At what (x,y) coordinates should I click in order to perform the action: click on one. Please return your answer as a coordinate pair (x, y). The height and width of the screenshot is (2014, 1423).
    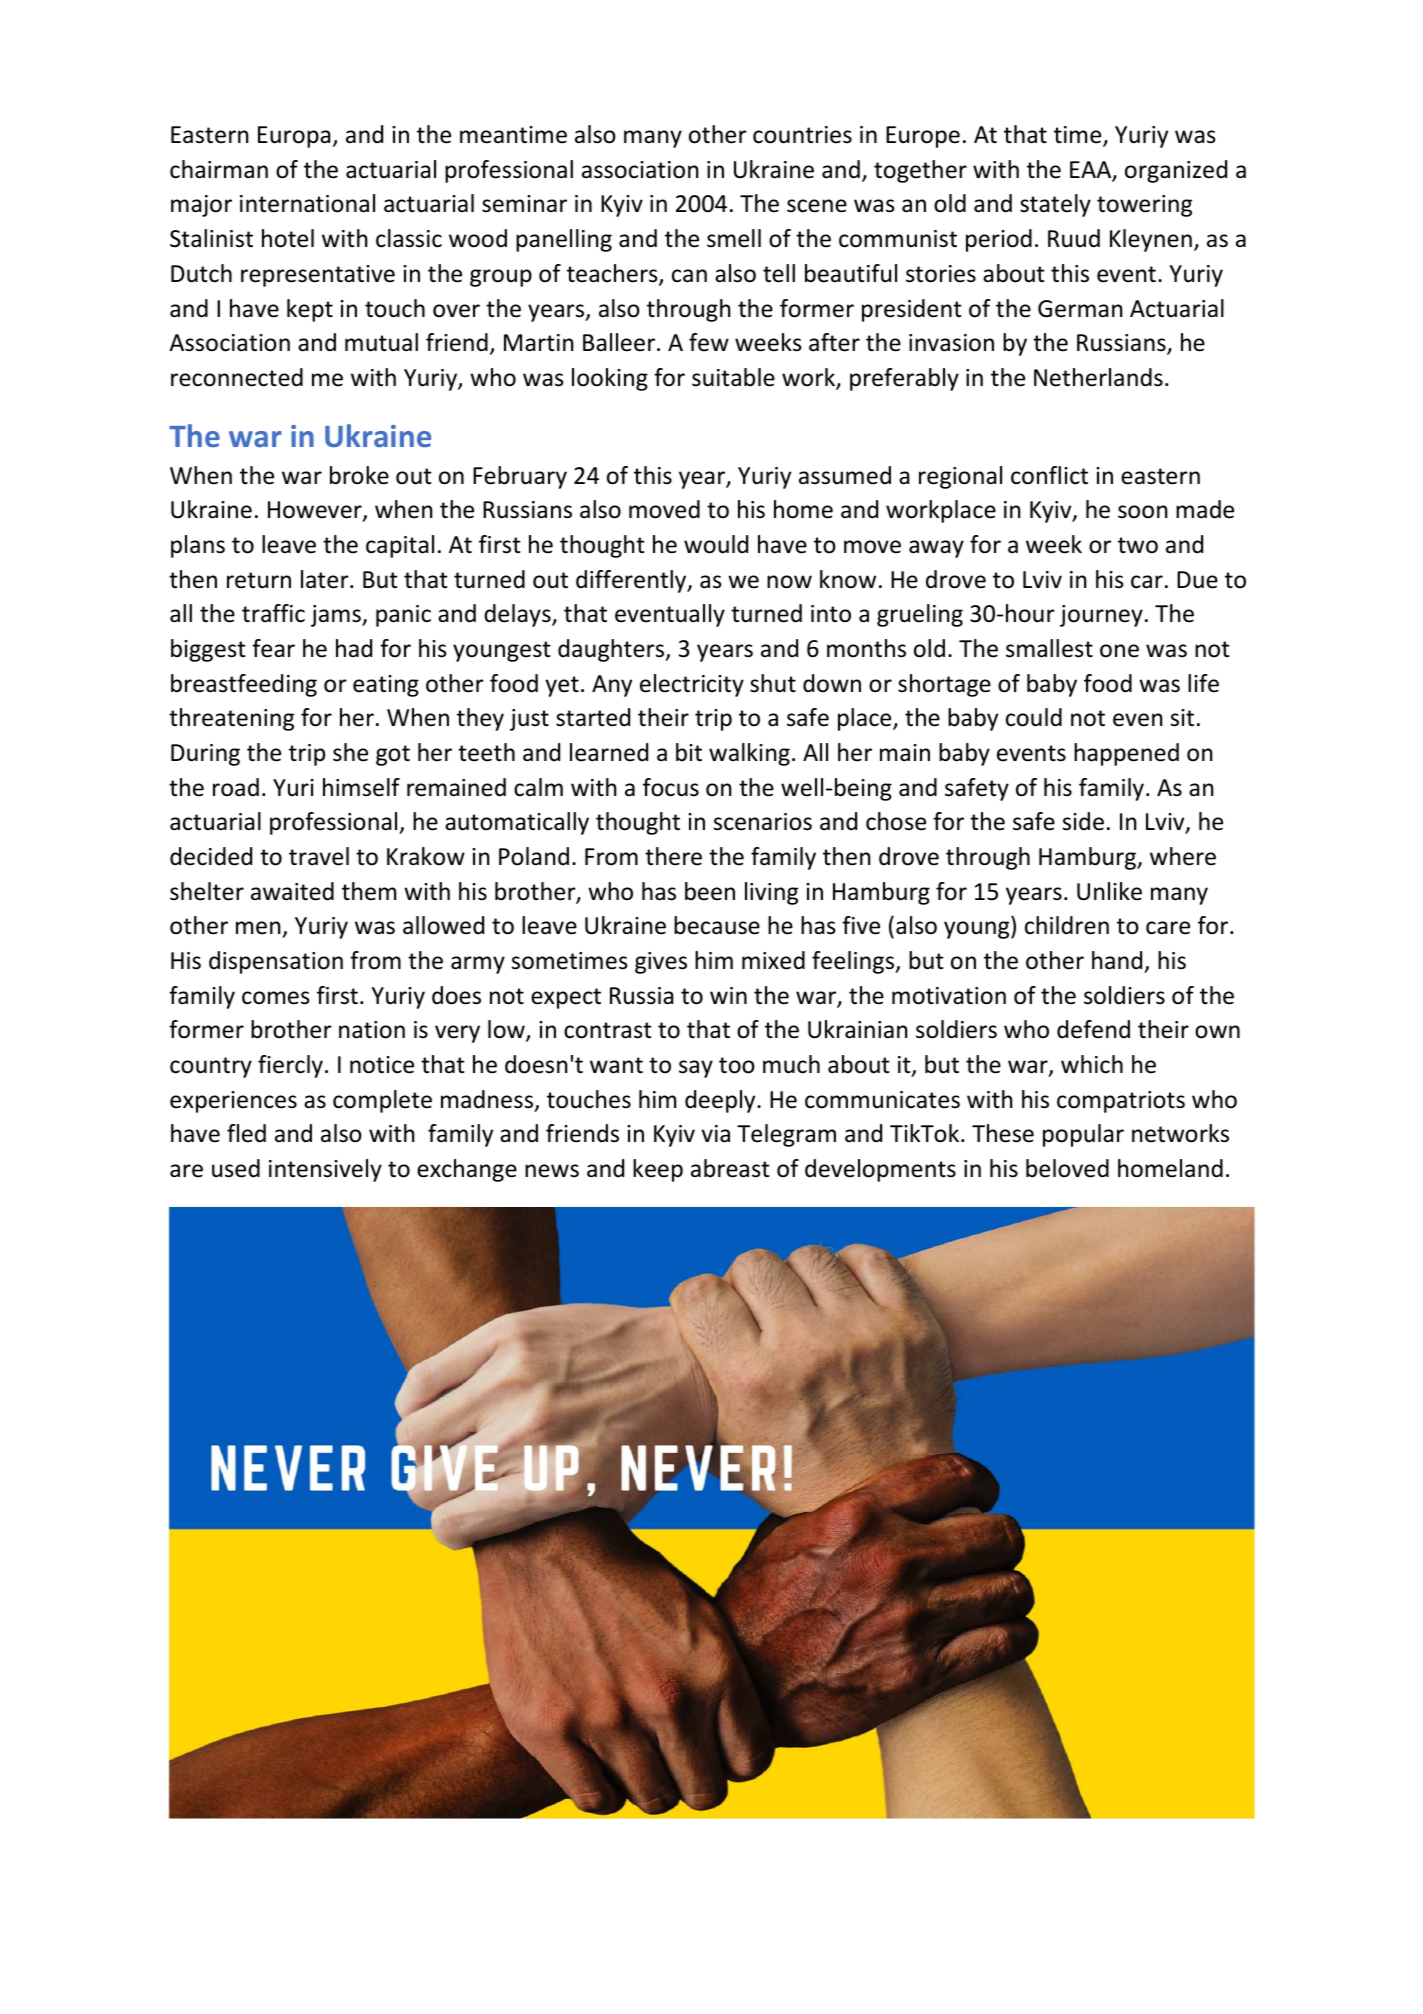
    Looking at the image, I should click on (1119, 651).
